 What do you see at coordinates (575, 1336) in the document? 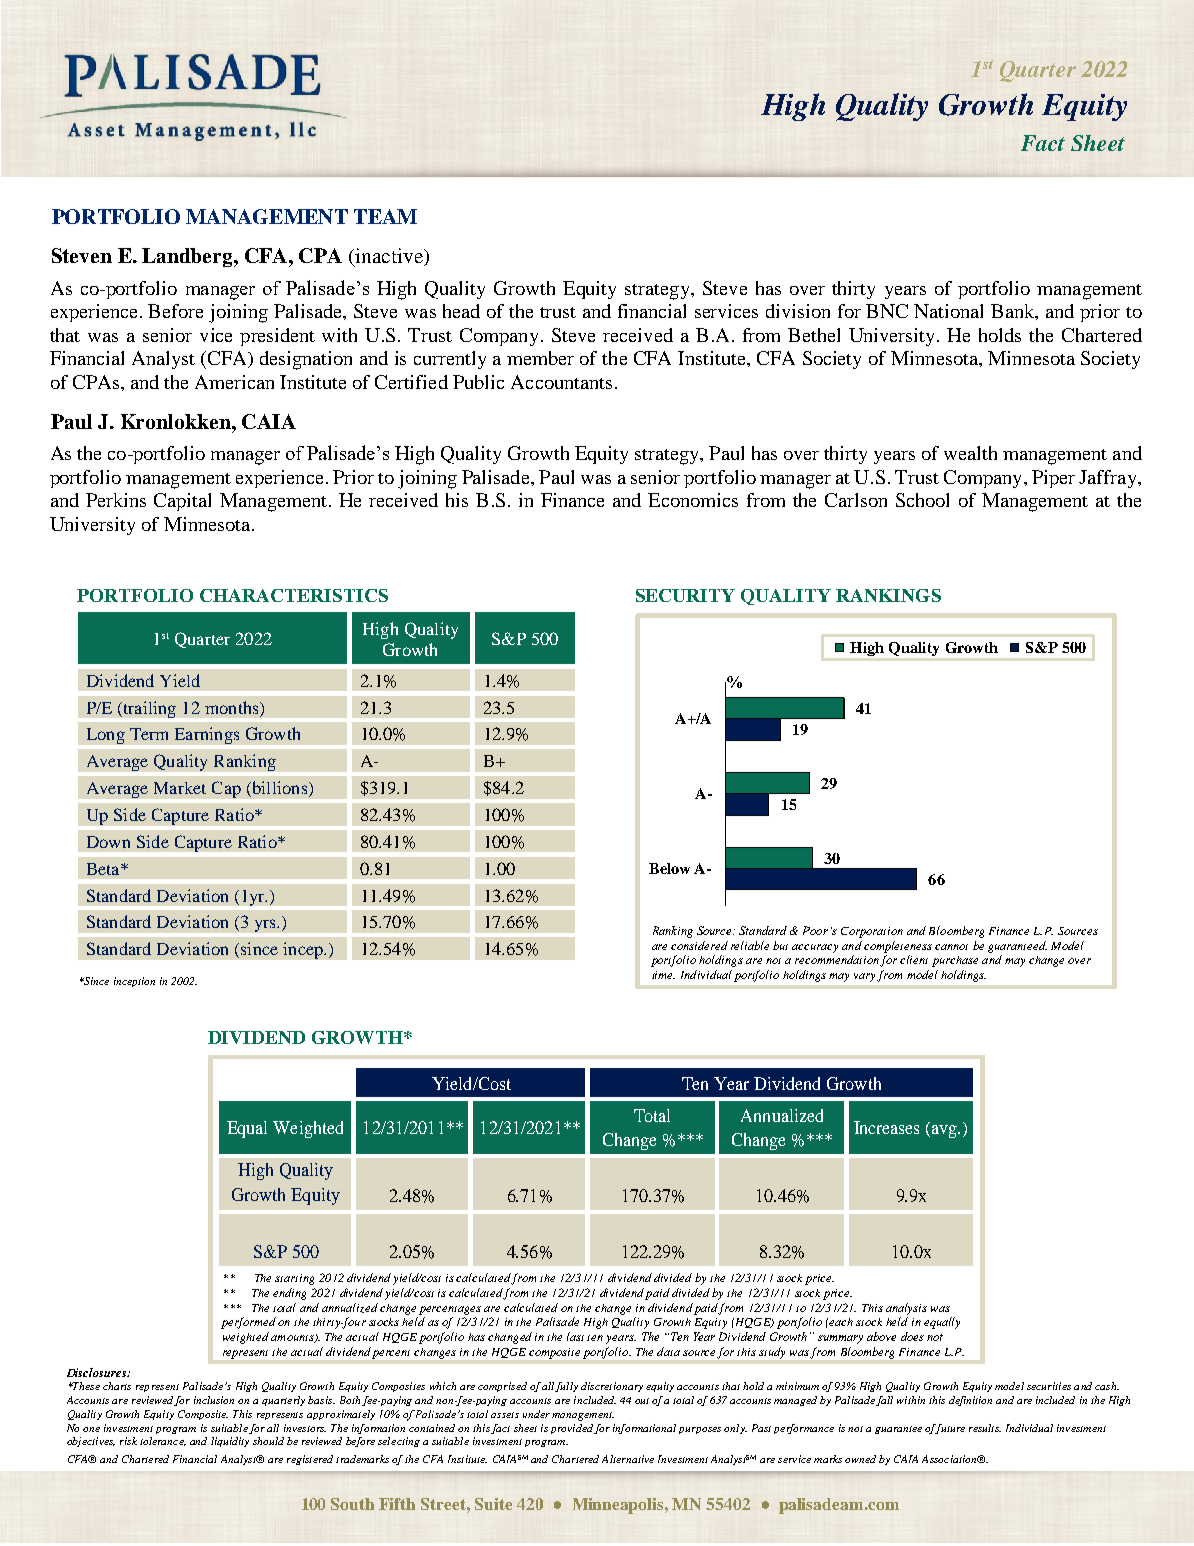
I see `last` at bounding box center [575, 1336].
